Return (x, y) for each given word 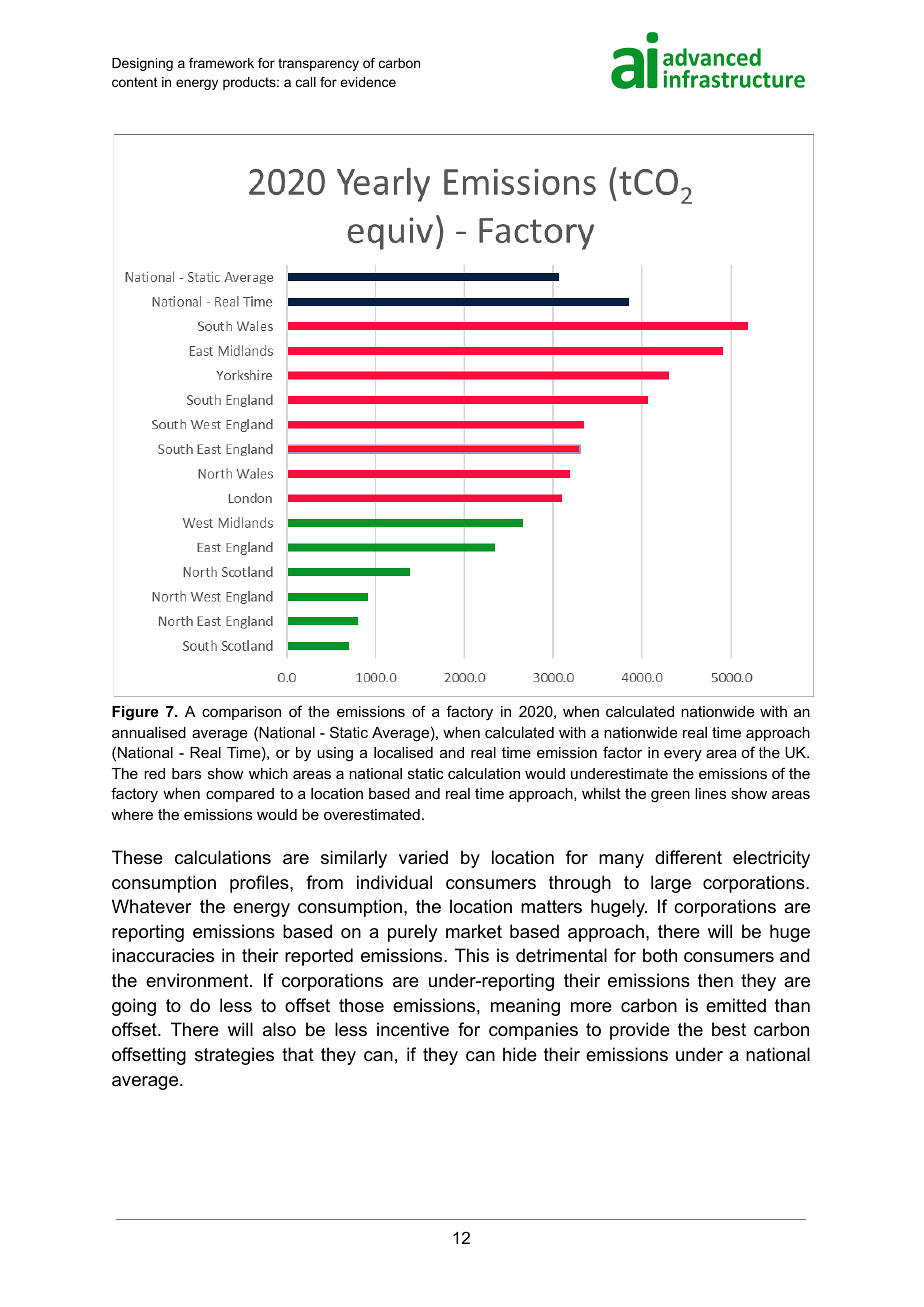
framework (221, 63)
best (729, 1029)
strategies (234, 1056)
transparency (318, 64)
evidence (368, 82)
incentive (413, 1029)
